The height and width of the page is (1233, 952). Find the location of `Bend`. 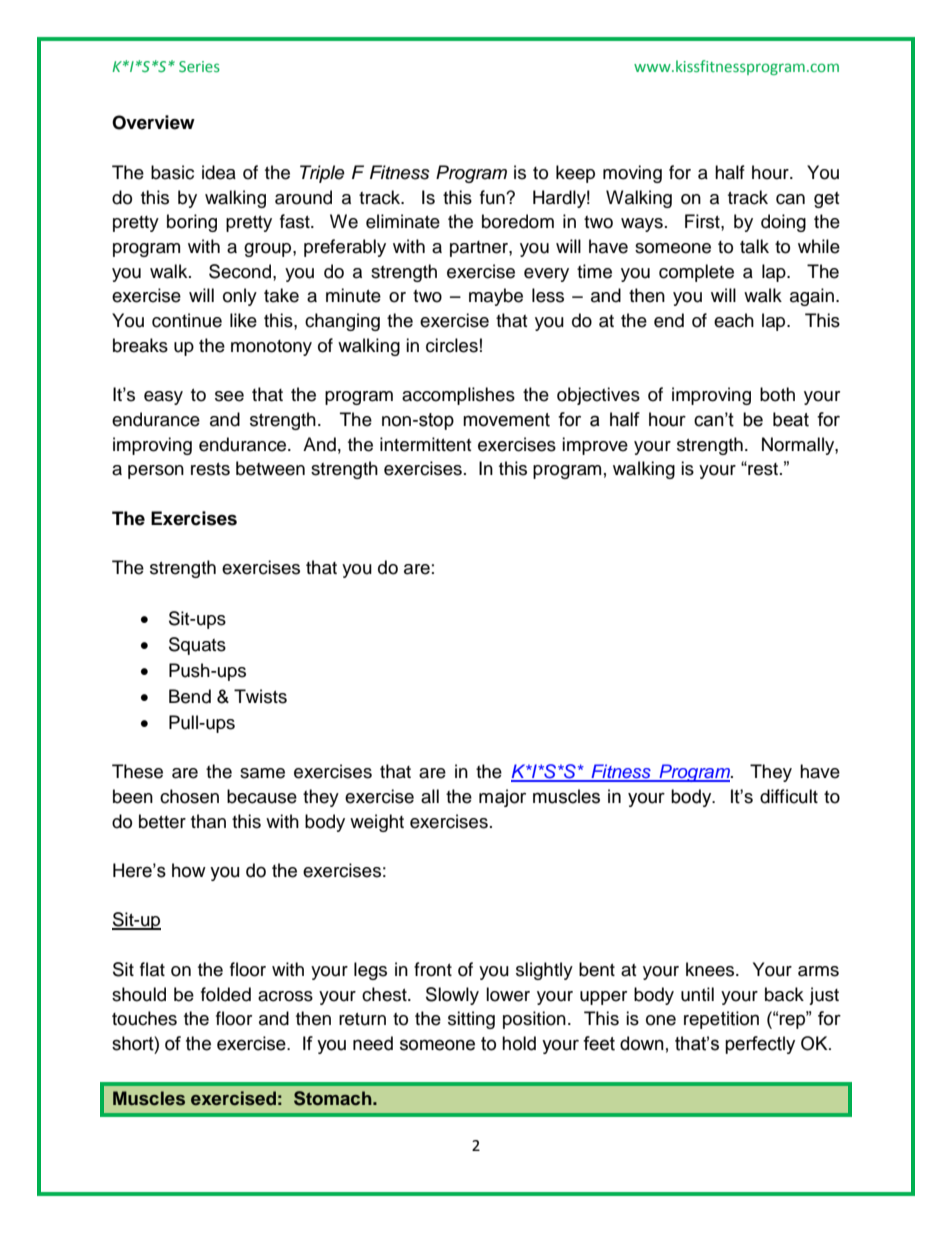

Bend is located at coordinates (190, 696).
